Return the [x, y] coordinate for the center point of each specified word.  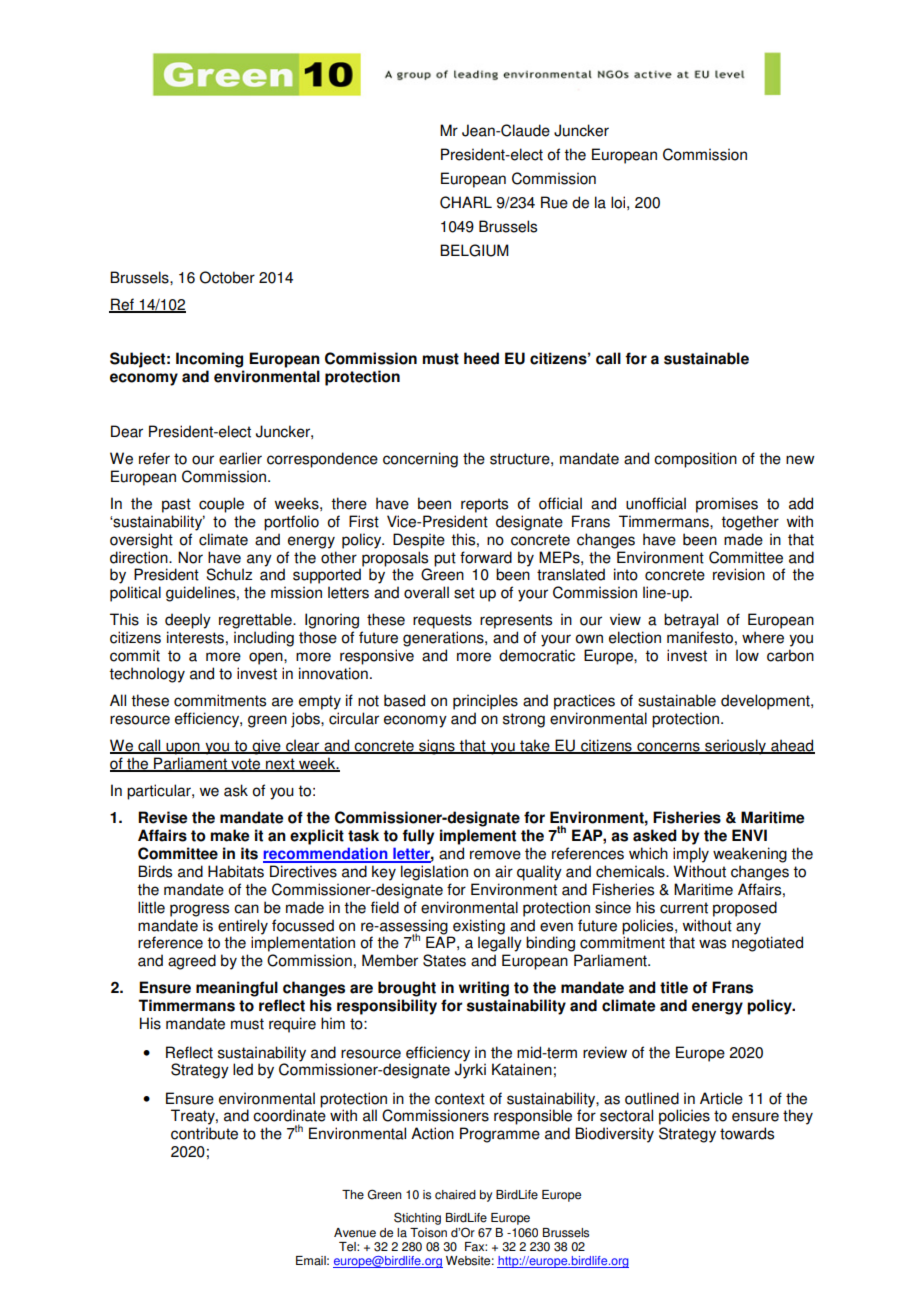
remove [495, 855]
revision [739, 574]
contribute [204, 1133]
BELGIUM [474, 250]
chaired [455, 1195]
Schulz [229, 574]
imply [691, 855]
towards [747, 1133]
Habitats [236, 871]
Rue [554, 202]
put [445, 559]
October [227, 277]
